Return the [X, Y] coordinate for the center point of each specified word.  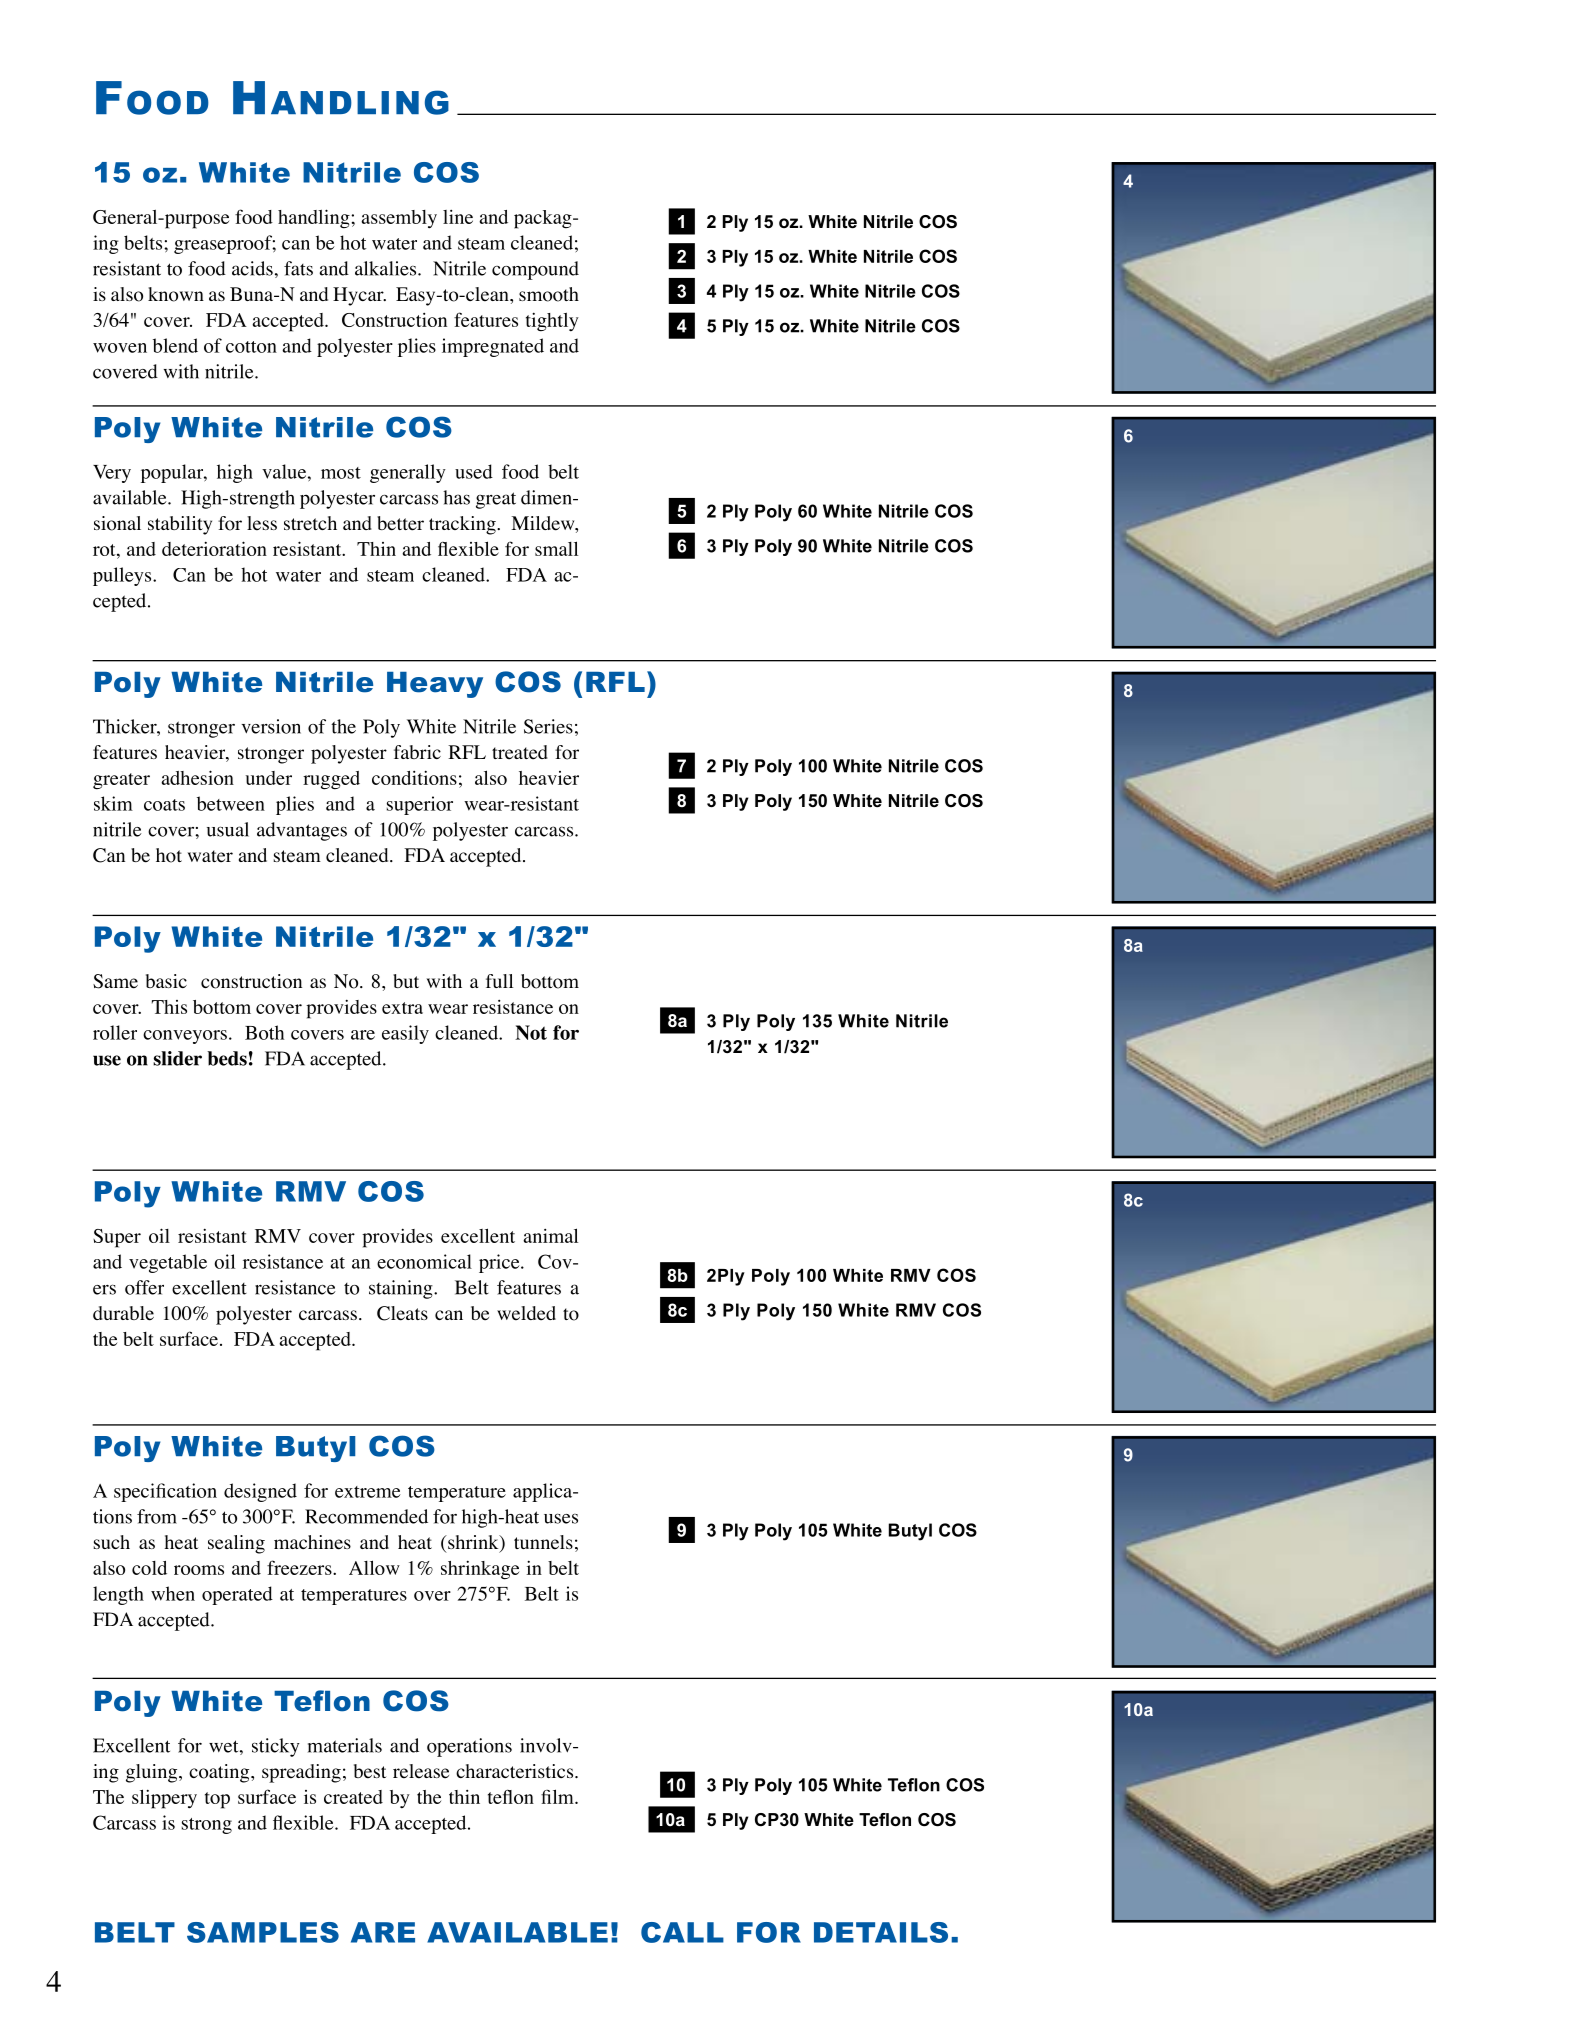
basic [166, 981]
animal [550, 1235]
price [500, 1263]
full [499, 981]
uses [561, 1518]
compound [535, 270]
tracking [463, 525]
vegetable [168, 1263]
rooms [199, 1570]
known [176, 294]
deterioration [214, 548]
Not [531, 1032]
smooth [549, 294]
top [217, 1800]
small [556, 548]
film [558, 1796]
